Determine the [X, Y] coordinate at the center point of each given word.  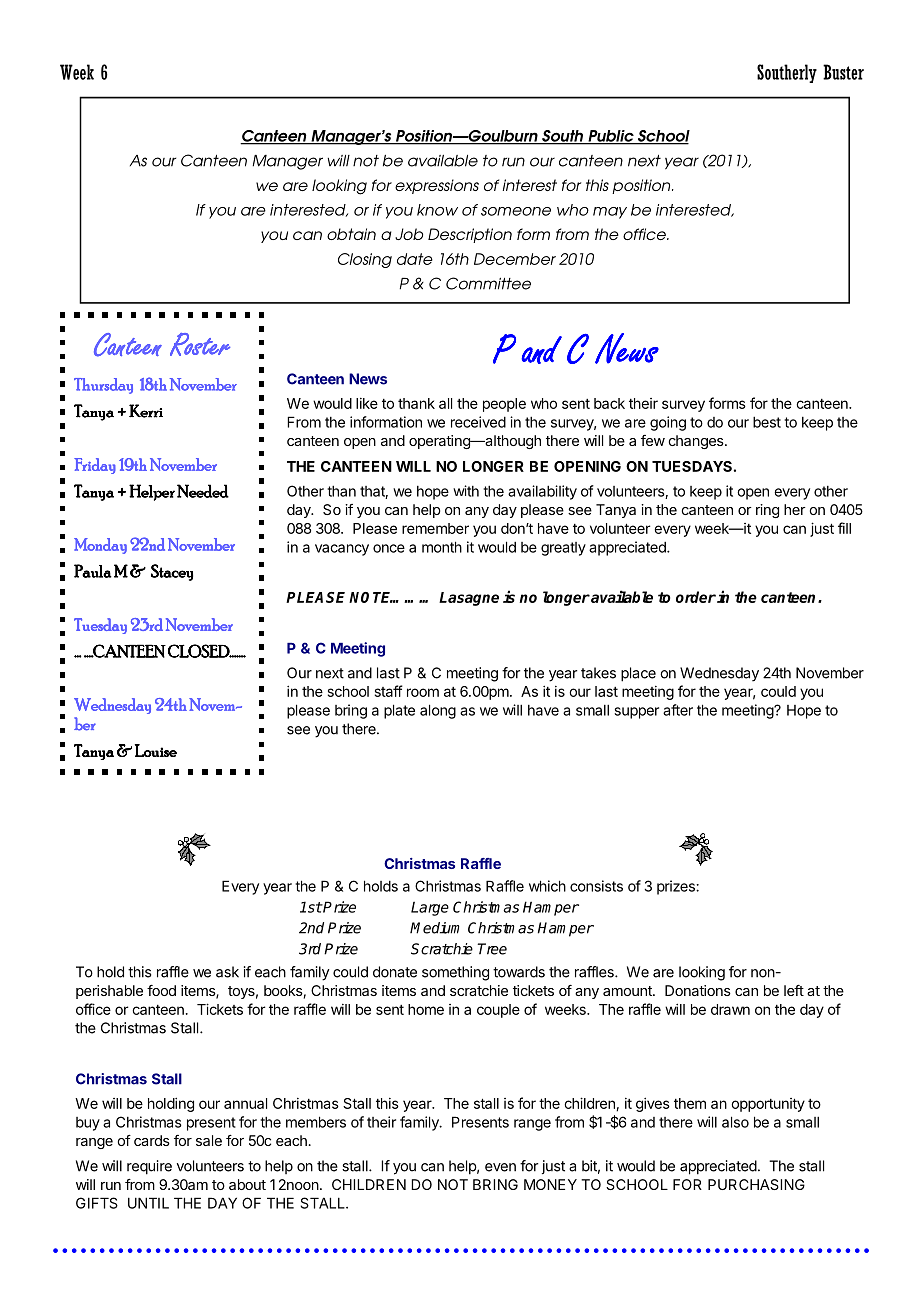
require [149, 1167]
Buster [843, 72]
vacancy [342, 550]
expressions [437, 186]
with [466, 491]
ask [227, 972]
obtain [351, 234]
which [547, 886]
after [678, 710]
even [500, 1167]
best [767, 422]
